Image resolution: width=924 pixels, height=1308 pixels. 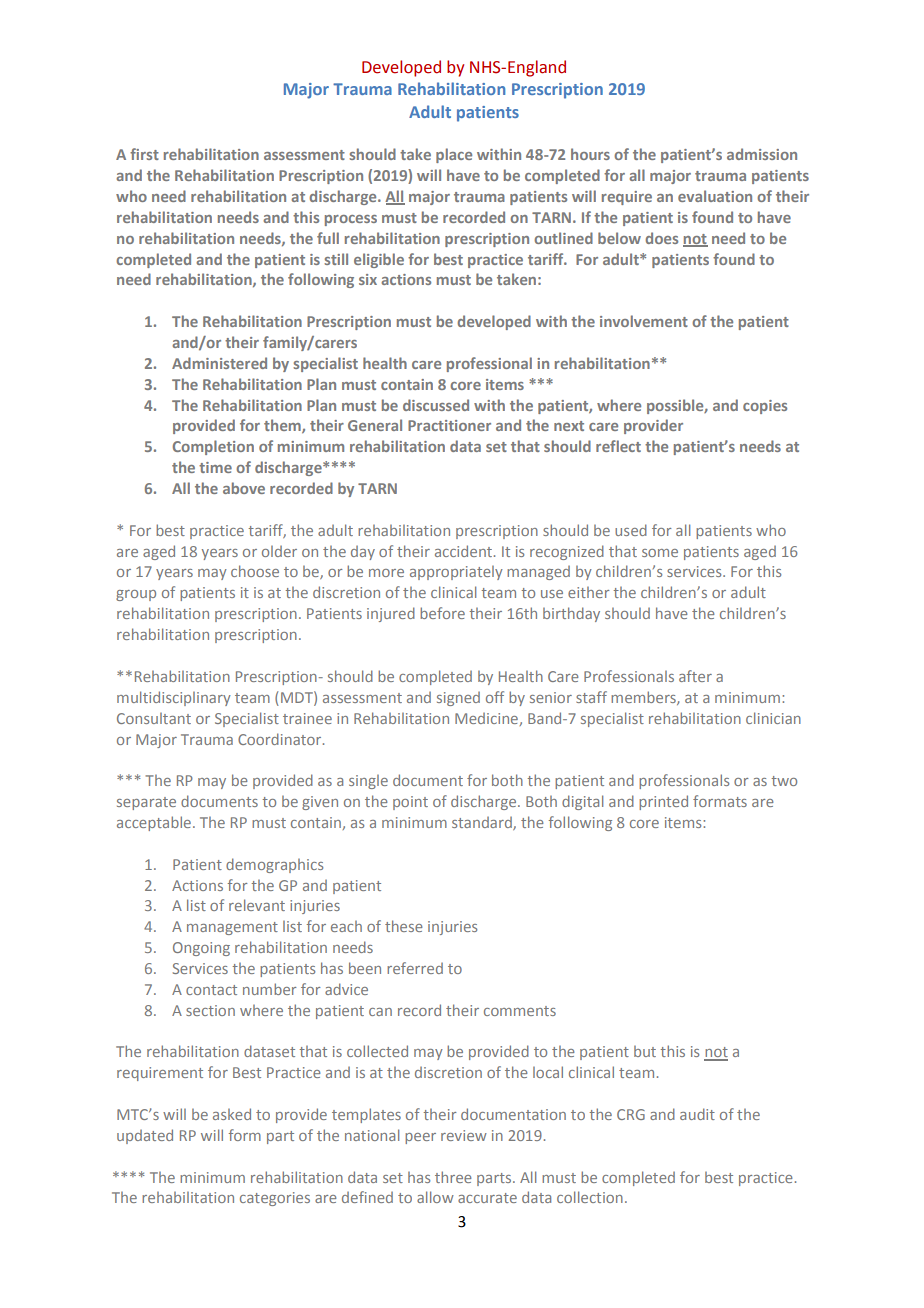 What do you see at coordinates (697, 1114) in the screenshot?
I see `audit` at bounding box center [697, 1114].
